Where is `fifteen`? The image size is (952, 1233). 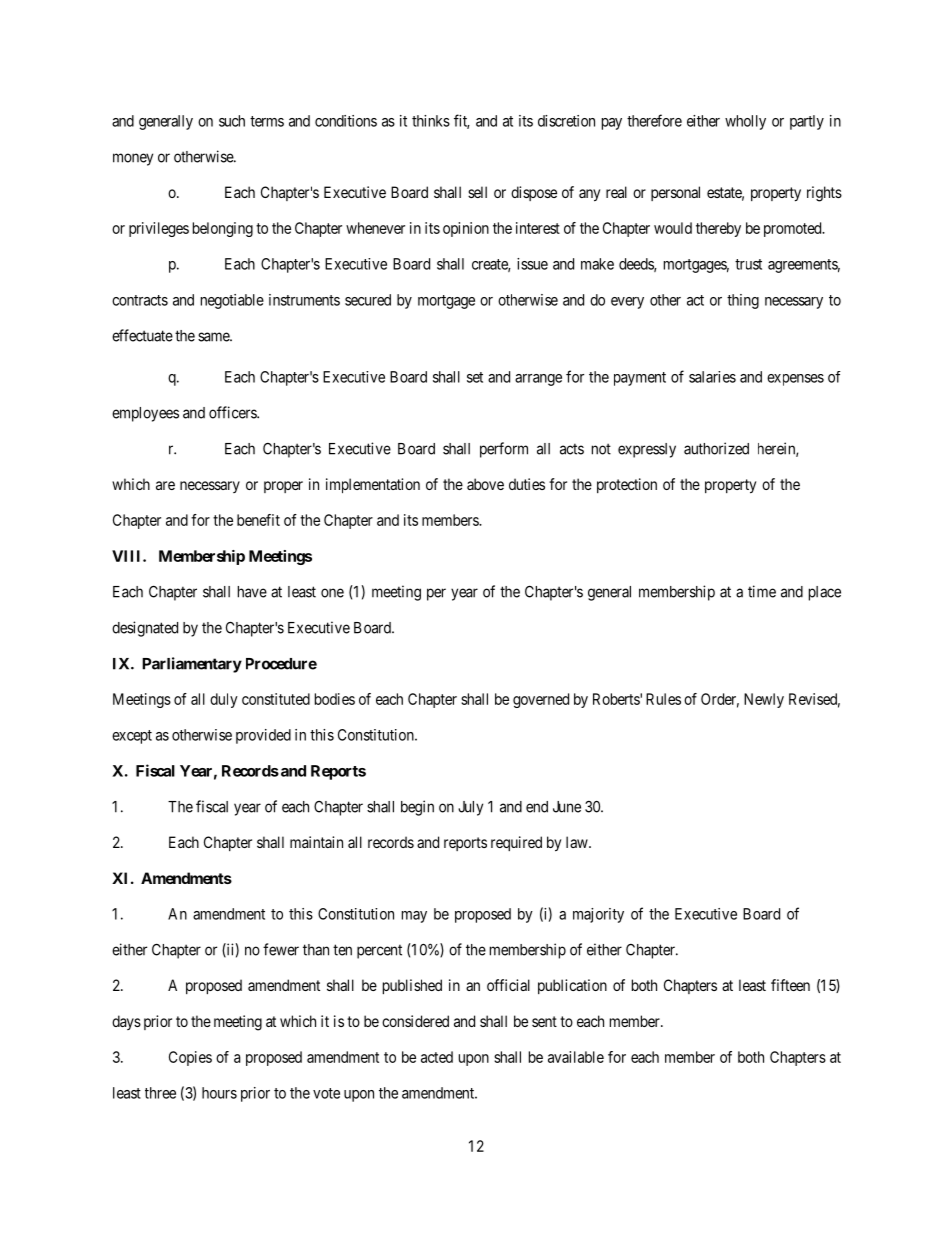
fifteen is located at coordinates (790, 985).
